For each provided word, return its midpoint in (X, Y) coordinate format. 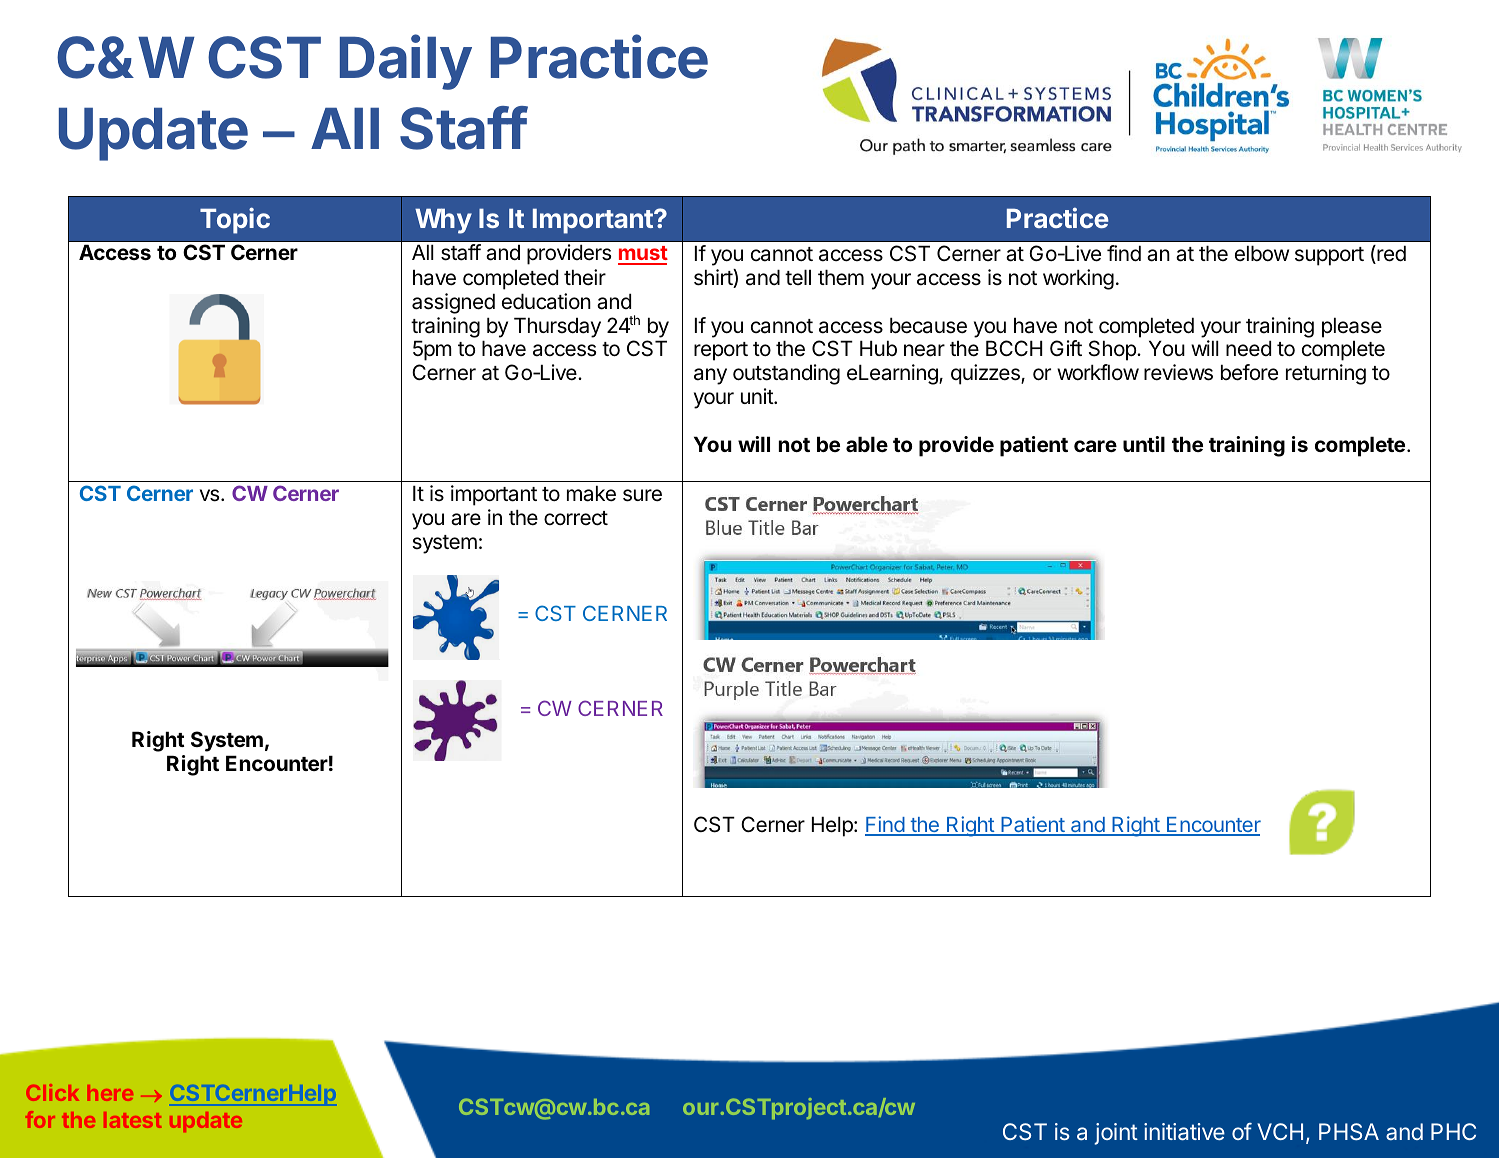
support (1329, 256)
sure (642, 495)
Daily (406, 62)
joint (1116, 1134)
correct (576, 518)
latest (132, 1120)
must (643, 255)
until (1144, 444)
